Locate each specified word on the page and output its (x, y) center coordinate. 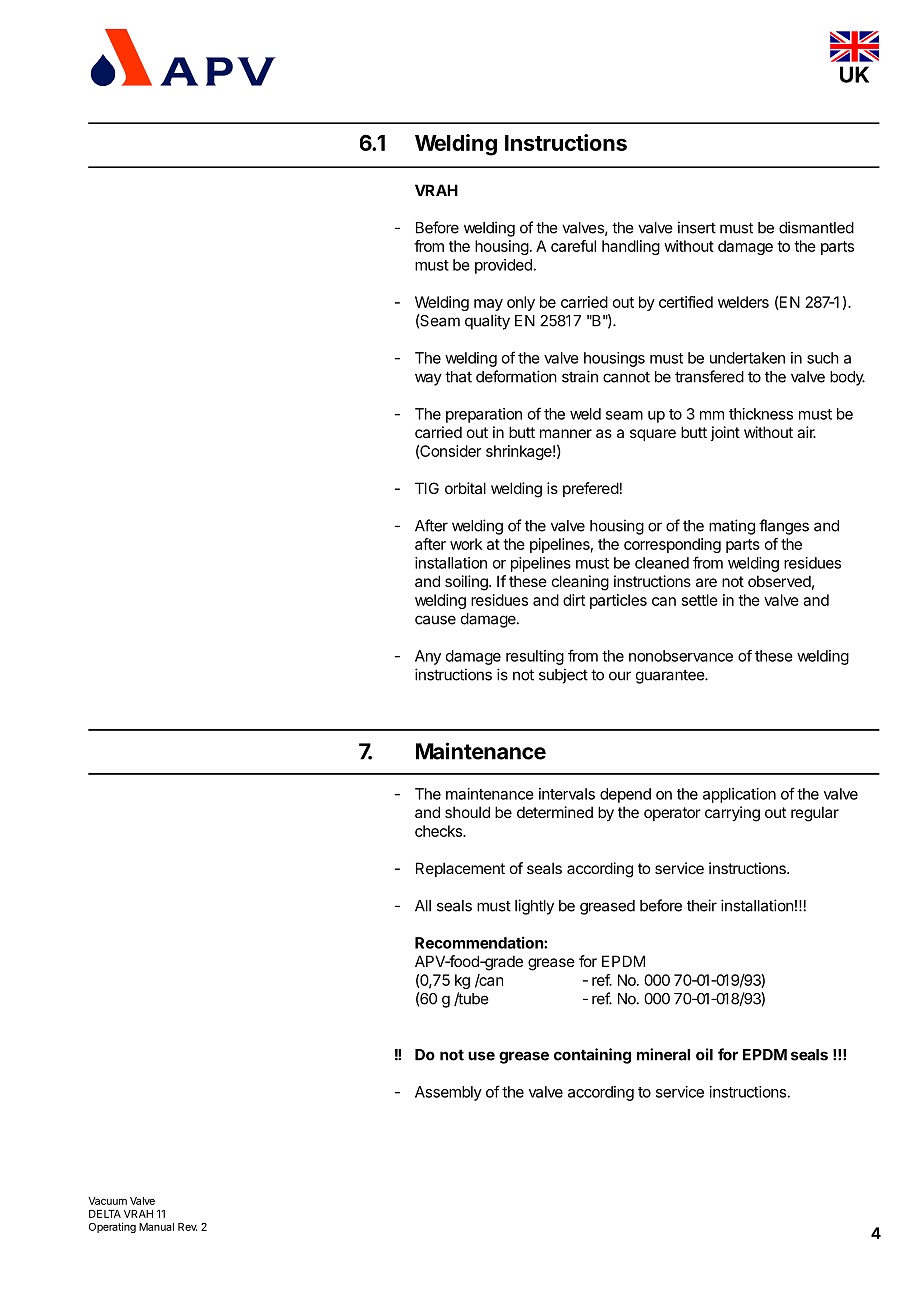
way (428, 379)
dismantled (816, 227)
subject (563, 676)
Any (428, 657)
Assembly (448, 1093)
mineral (663, 1054)
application (739, 795)
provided (503, 266)
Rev (187, 1227)
